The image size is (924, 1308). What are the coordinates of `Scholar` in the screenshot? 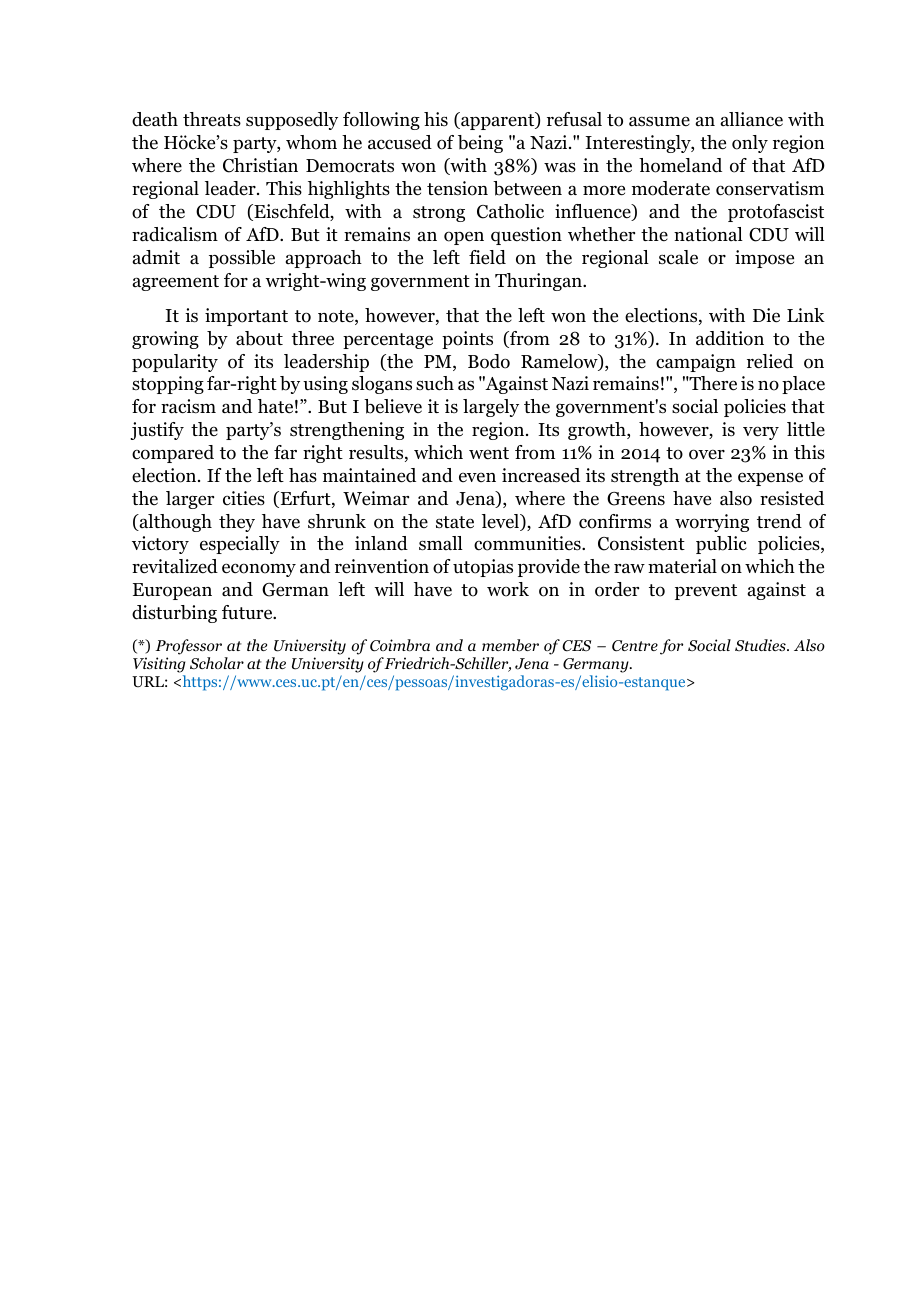 It's located at (217, 663).
